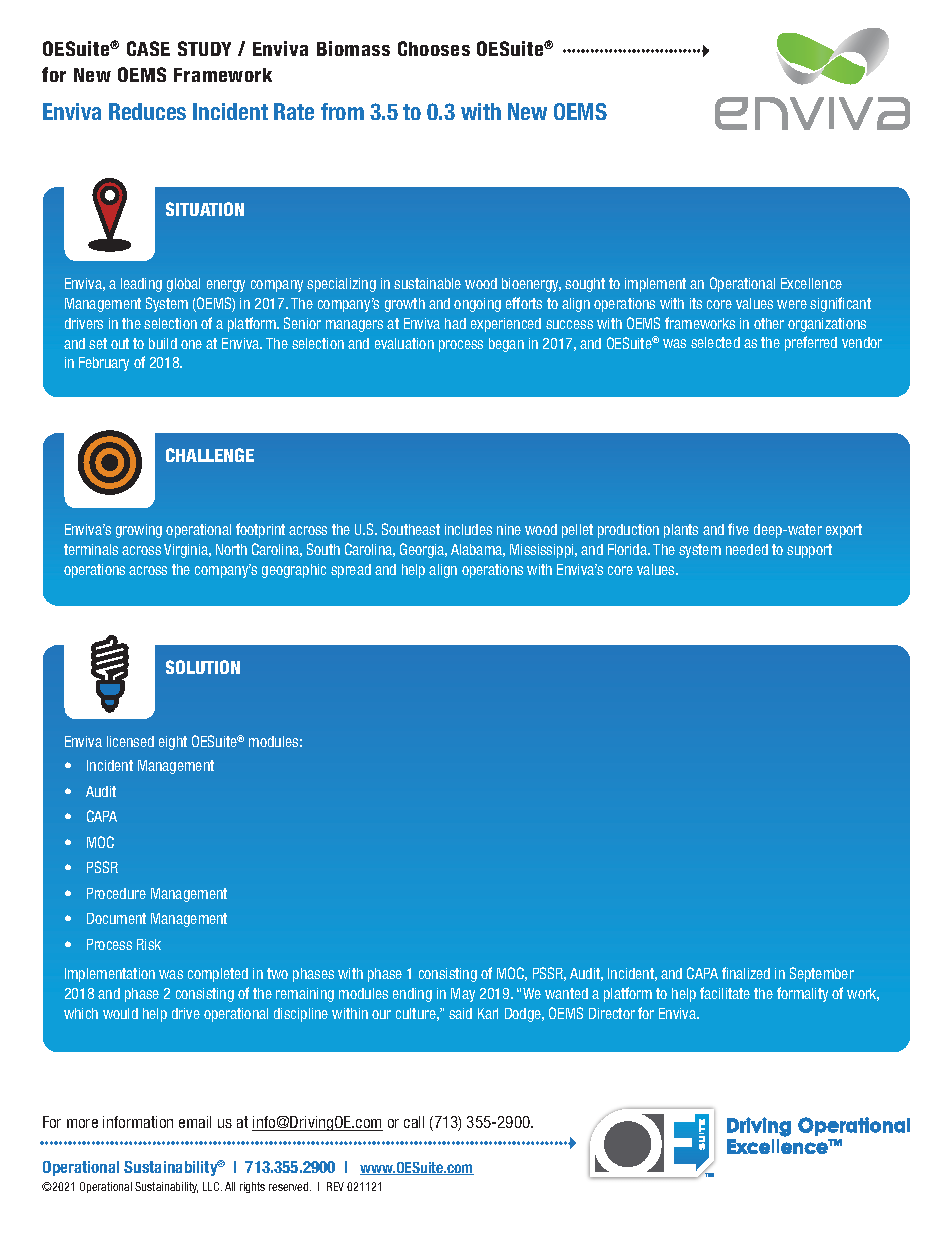 The height and width of the screenshot is (1233, 952). What do you see at coordinates (463, 995) in the screenshot?
I see `May` at bounding box center [463, 995].
